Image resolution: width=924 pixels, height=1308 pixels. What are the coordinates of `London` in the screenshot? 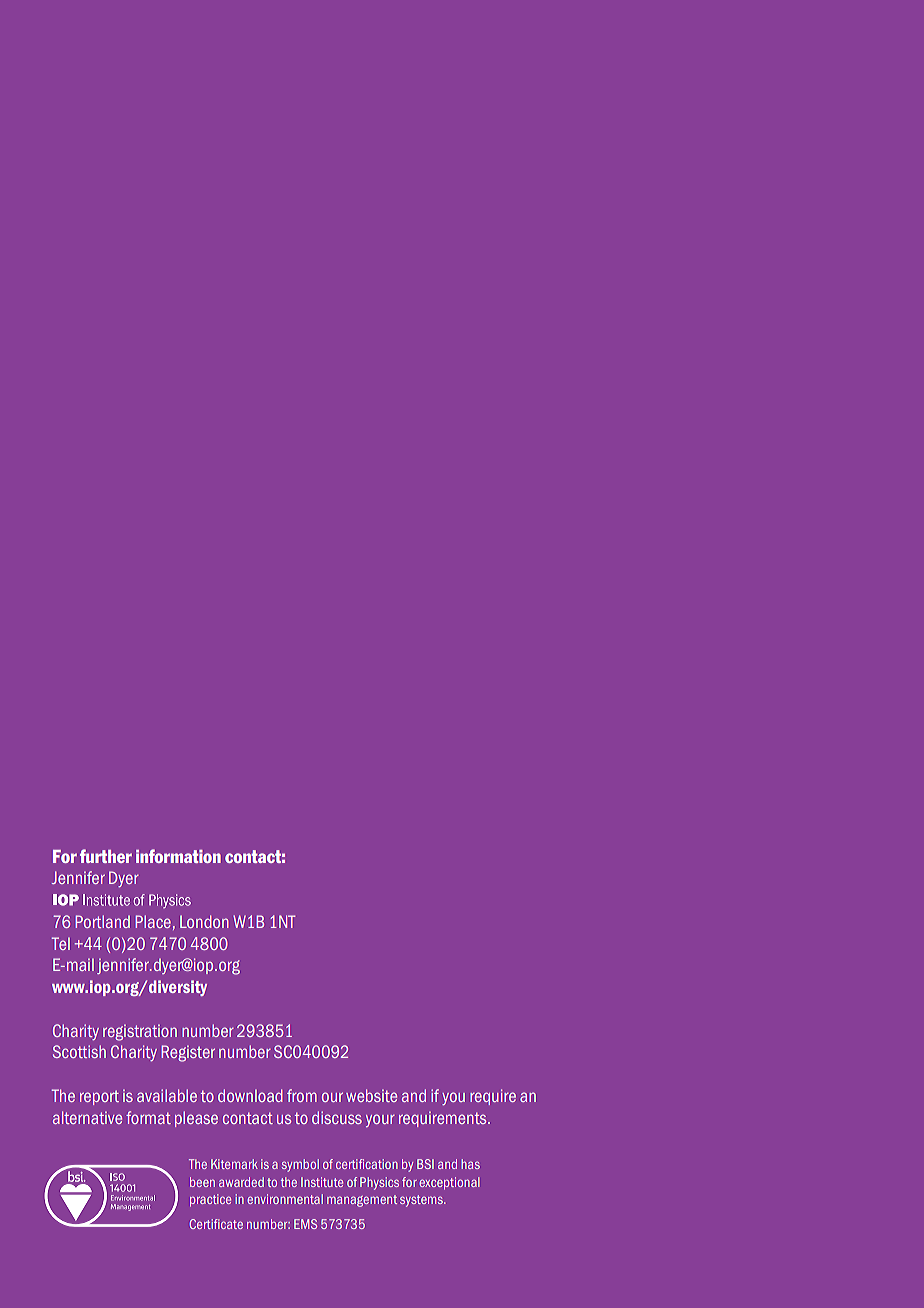 It's located at (204, 921).
